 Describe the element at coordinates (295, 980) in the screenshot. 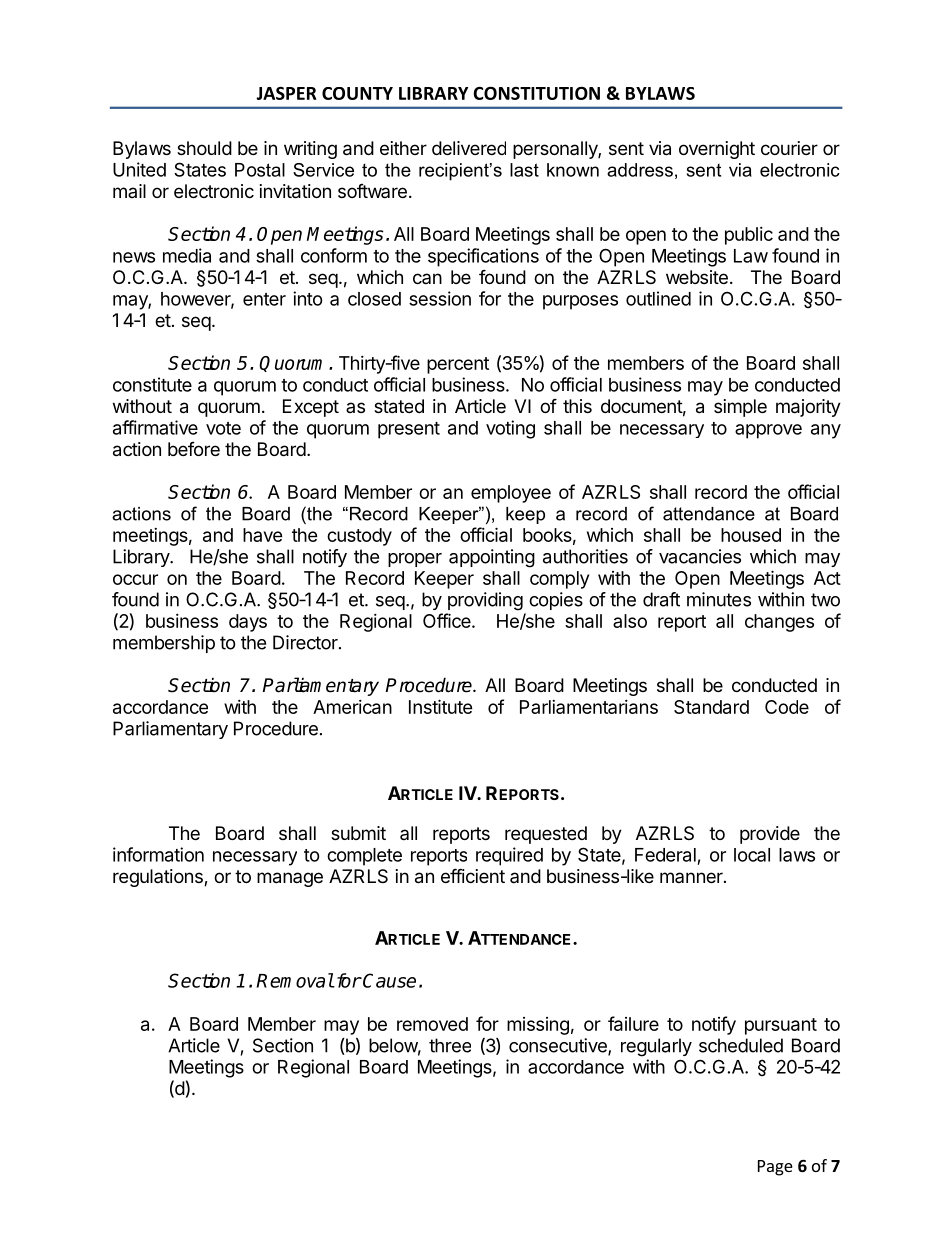

I see `Removal` at that location.
